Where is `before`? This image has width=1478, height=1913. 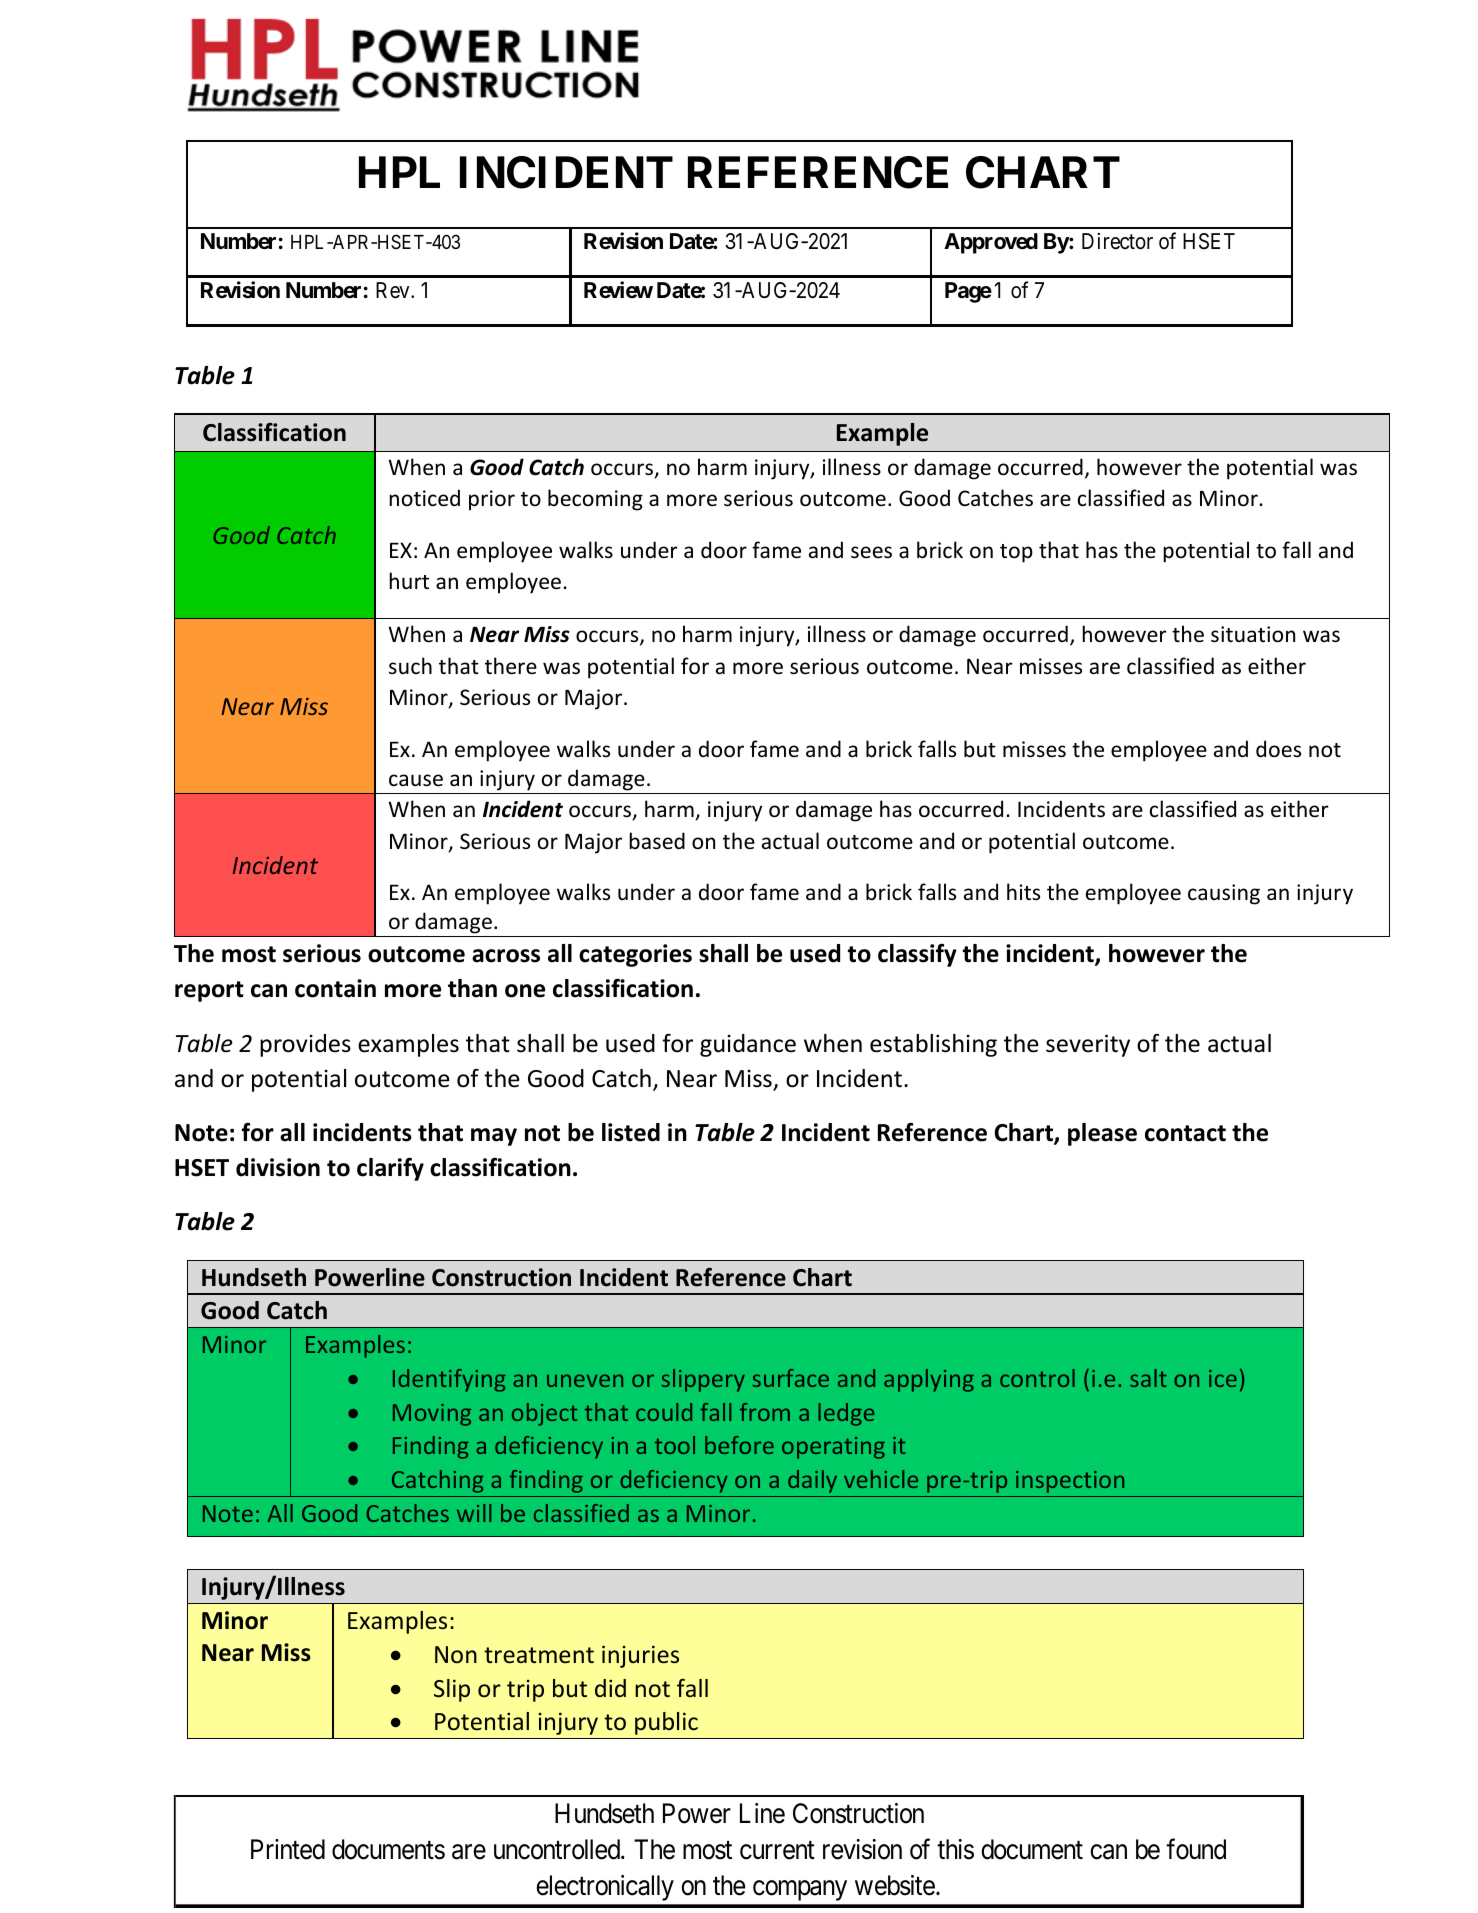 before is located at coordinates (739, 1445).
